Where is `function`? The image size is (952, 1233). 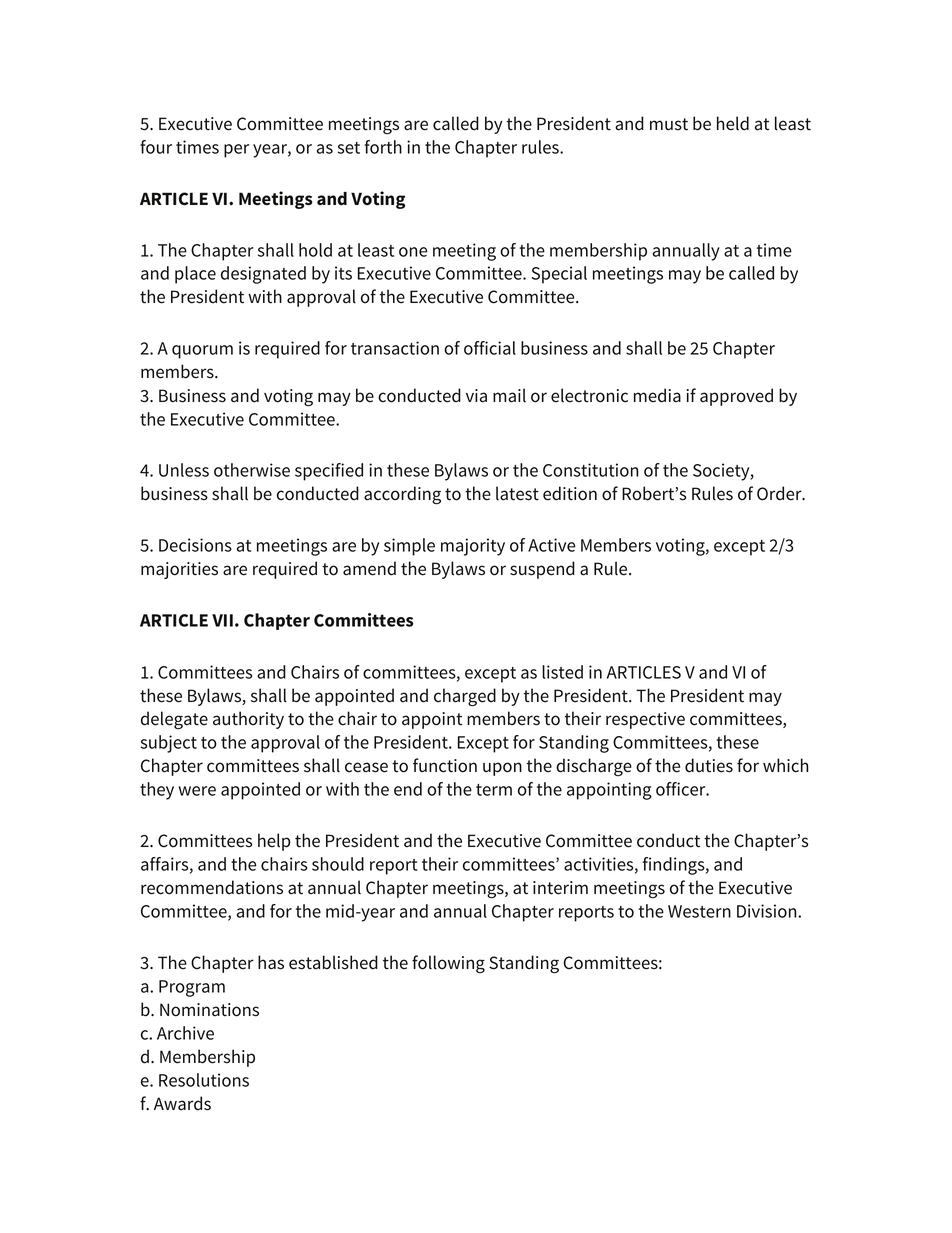 function is located at coordinates (445, 765).
